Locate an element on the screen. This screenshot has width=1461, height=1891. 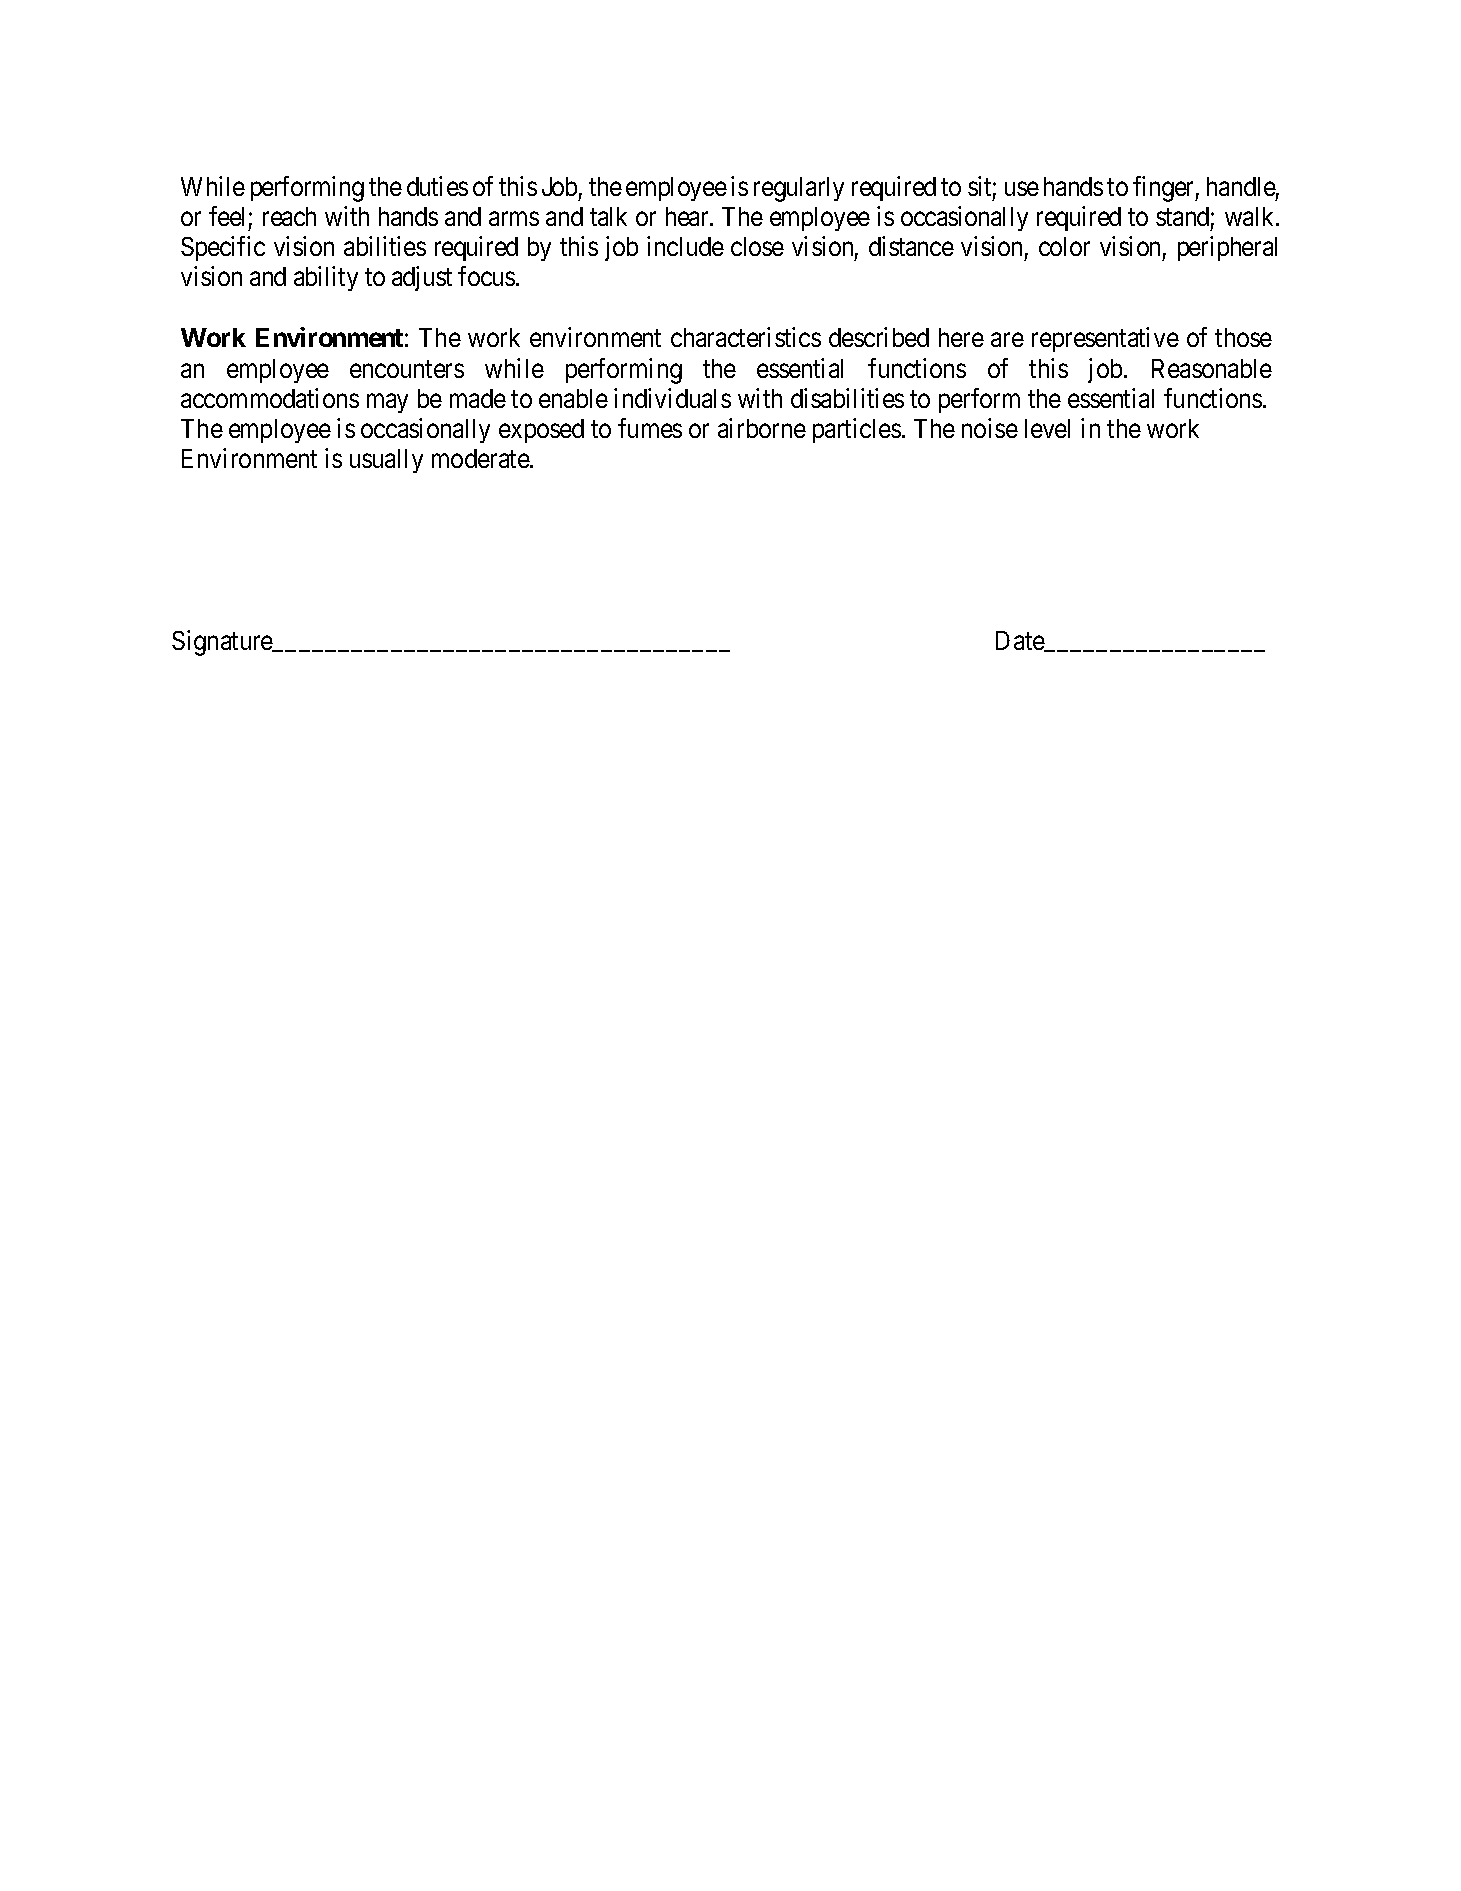
encounters is located at coordinates (407, 369).
